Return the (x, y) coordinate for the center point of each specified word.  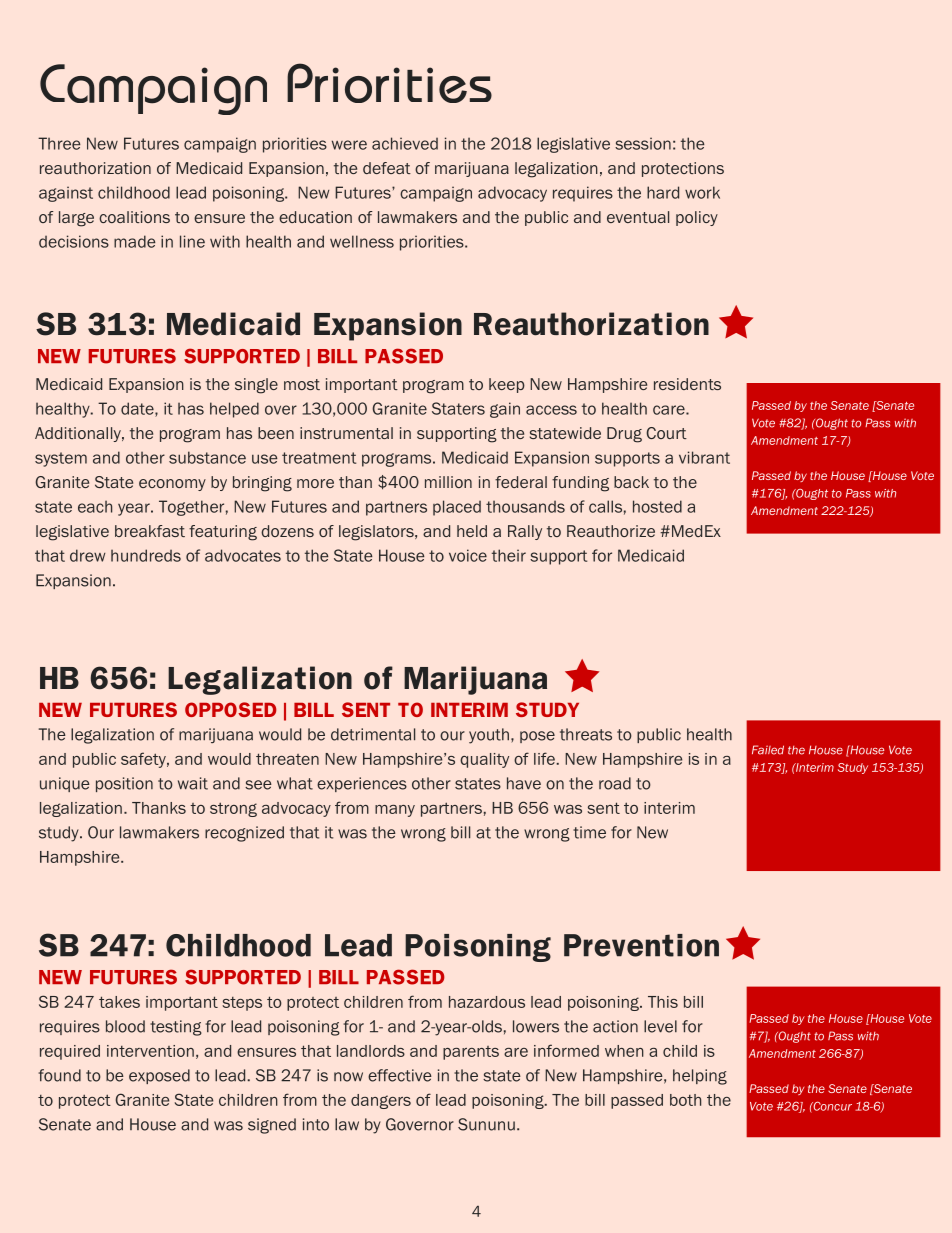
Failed (768, 750)
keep (507, 385)
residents (687, 384)
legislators (377, 533)
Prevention (641, 945)
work (702, 192)
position (124, 784)
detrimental (373, 734)
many (395, 811)
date (138, 409)
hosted (657, 506)
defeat (387, 168)
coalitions (134, 217)
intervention (150, 1051)
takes (119, 1002)
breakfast (150, 531)
